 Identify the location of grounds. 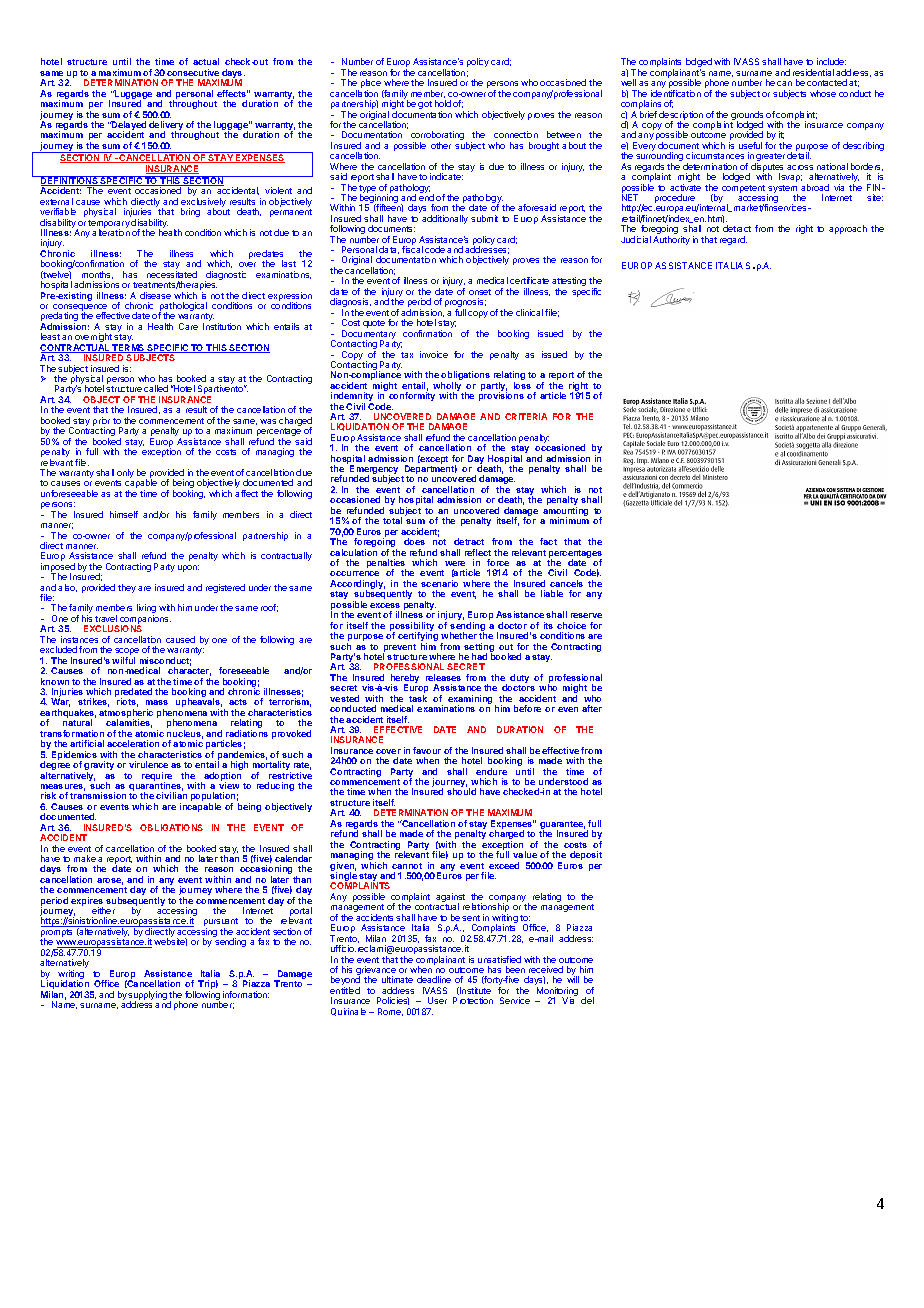
(747, 116).
